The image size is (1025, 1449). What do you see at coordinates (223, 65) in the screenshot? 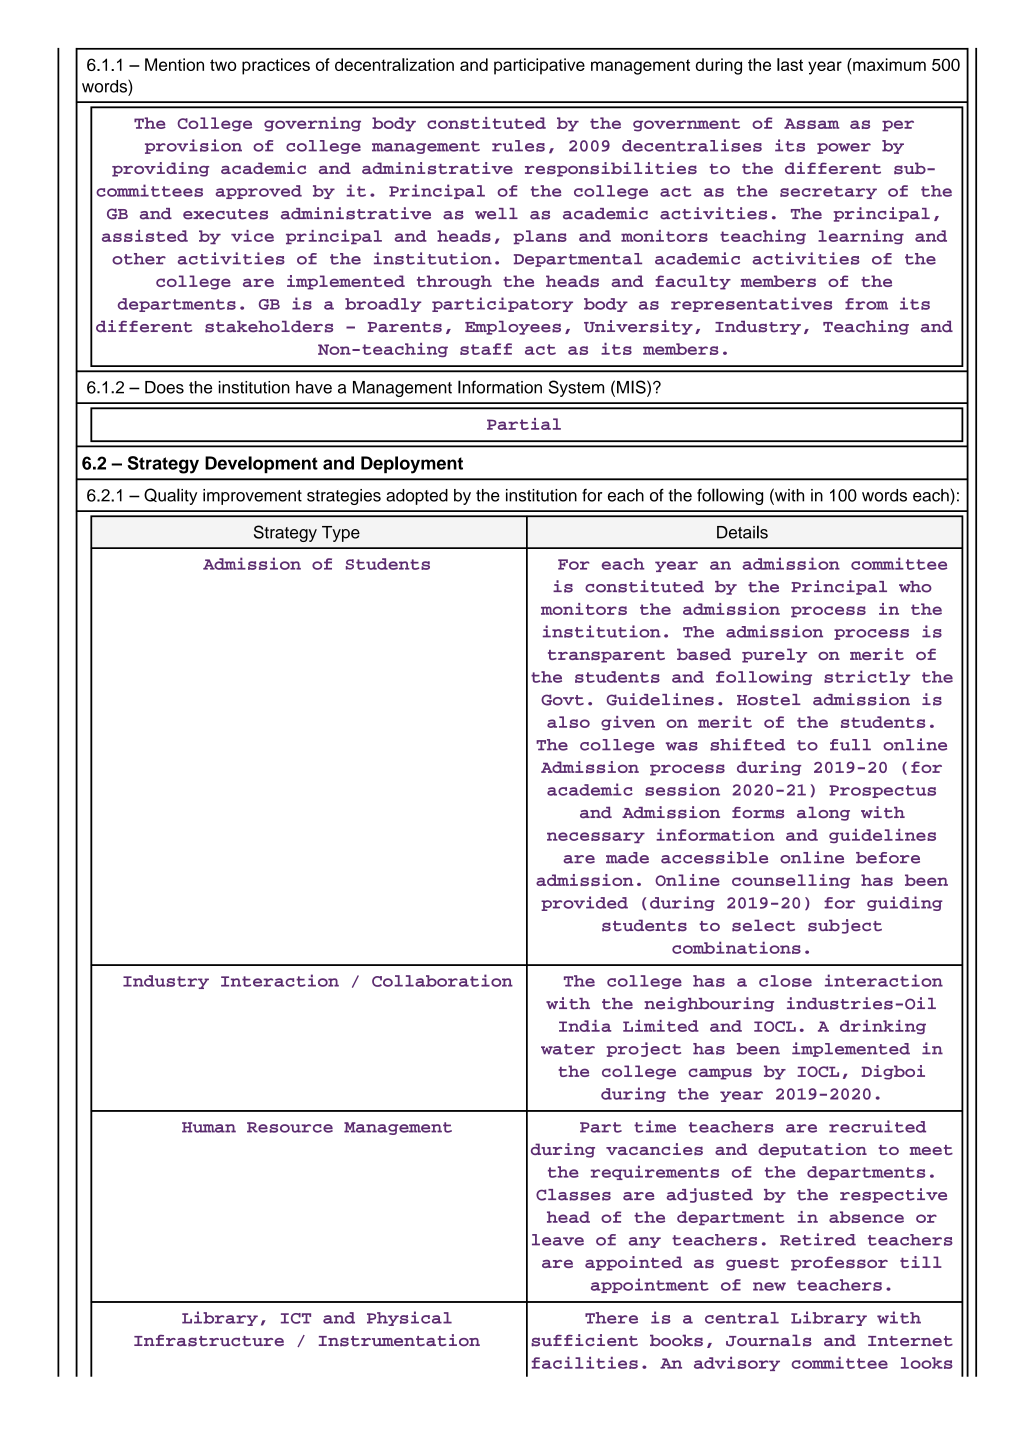
I see `two` at bounding box center [223, 65].
